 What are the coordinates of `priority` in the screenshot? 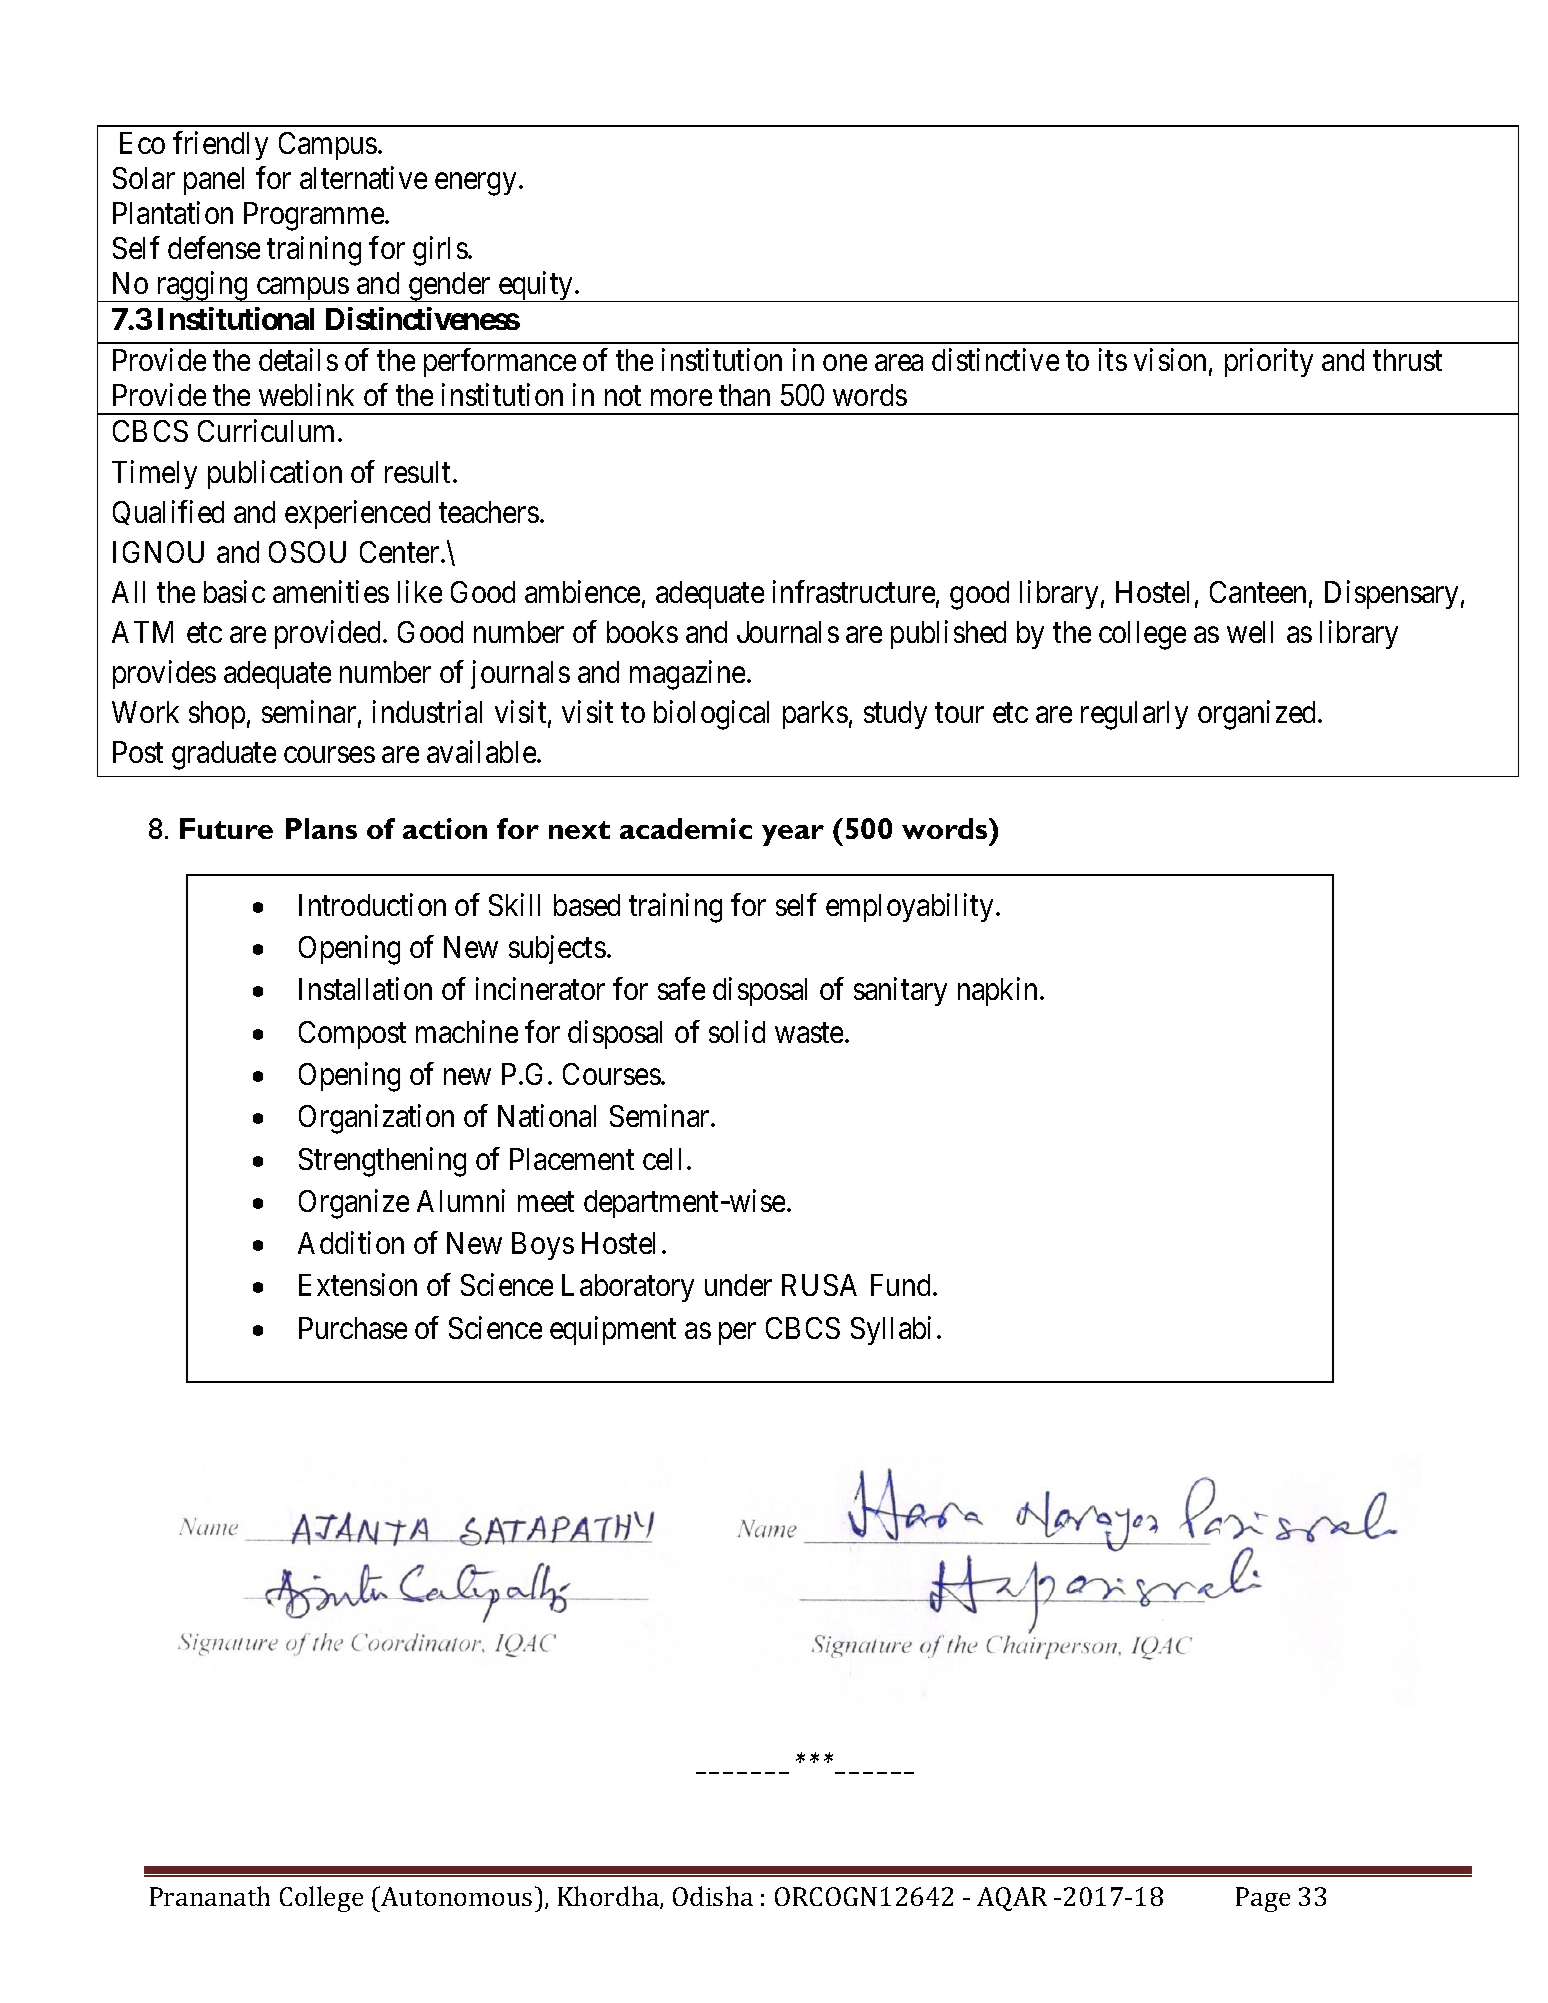 It's located at (1269, 363).
